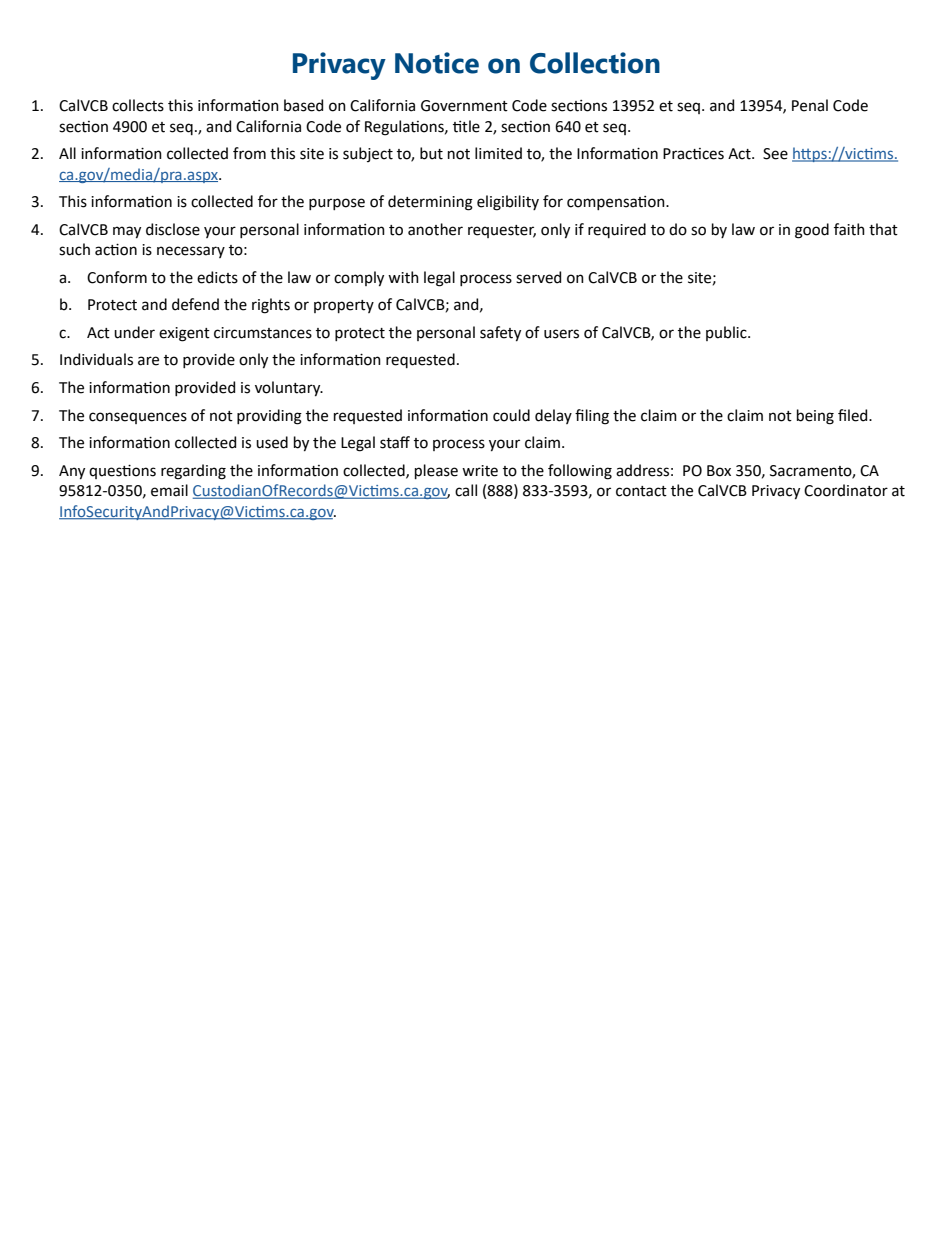 This image has width=952, height=1233. I want to click on from, so click(249, 153).
